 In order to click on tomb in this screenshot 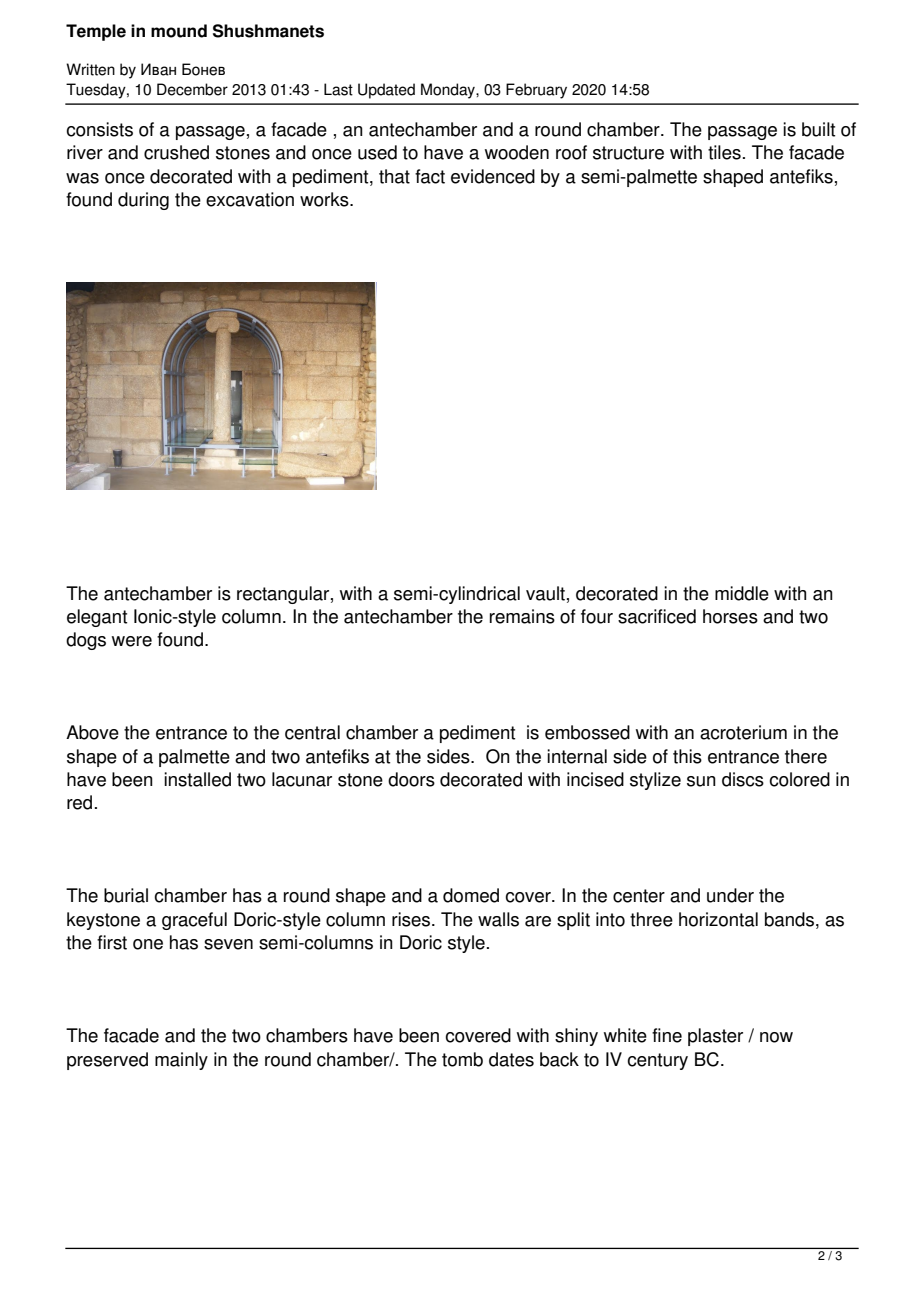, I will do `click(462, 1059)`.
